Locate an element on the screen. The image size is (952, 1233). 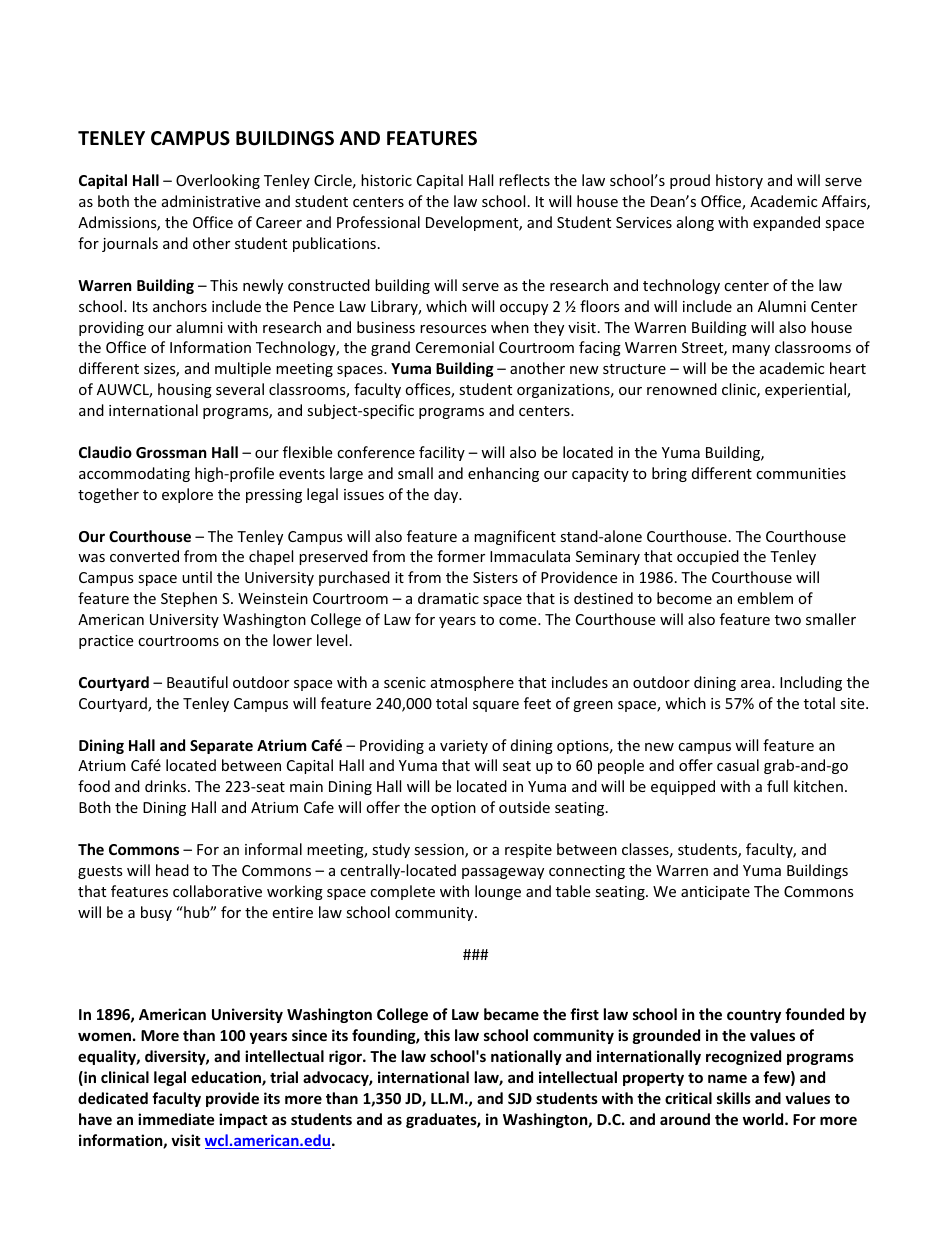
reflects is located at coordinates (524, 180).
